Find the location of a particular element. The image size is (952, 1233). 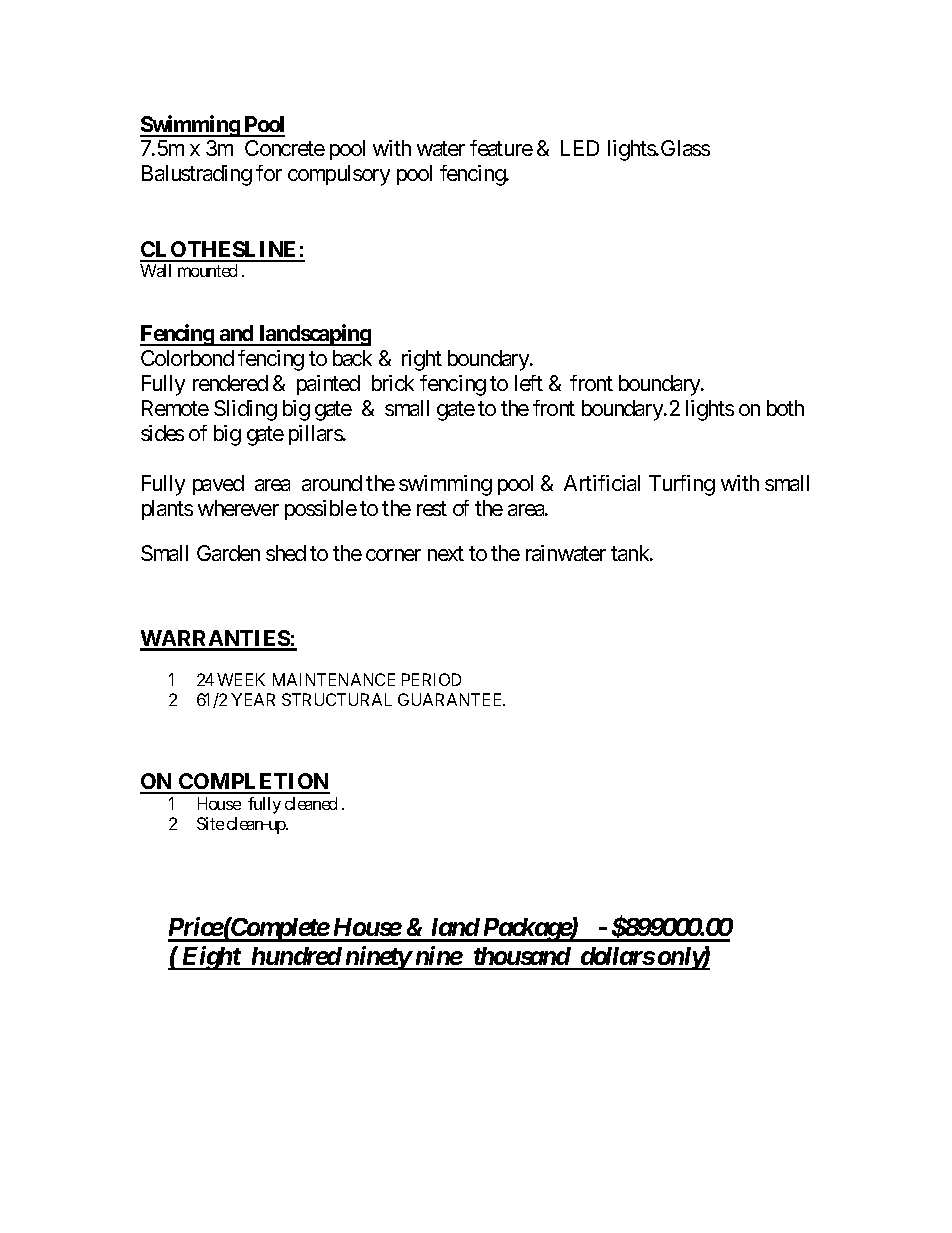

right is located at coordinates (422, 360).
